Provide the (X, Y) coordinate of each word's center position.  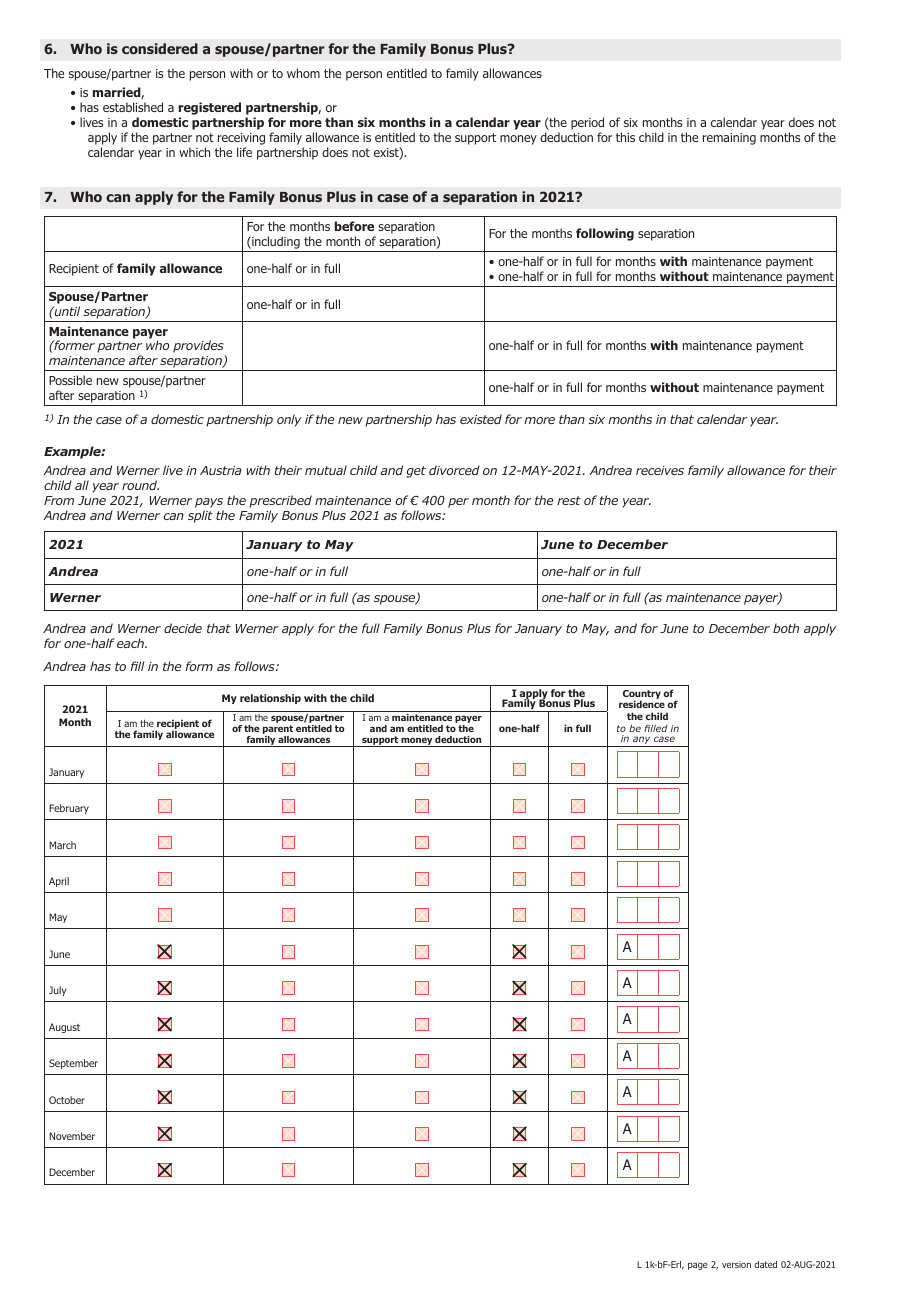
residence (642, 704)
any (642, 741)
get (416, 472)
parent (278, 731)
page (698, 1266)
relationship (270, 699)
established (133, 107)
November (72, 1136)
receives (660, 470)
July (58, 991)
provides (199, 348)
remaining (729, 139)
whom (303, 73)
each (131, 643)
